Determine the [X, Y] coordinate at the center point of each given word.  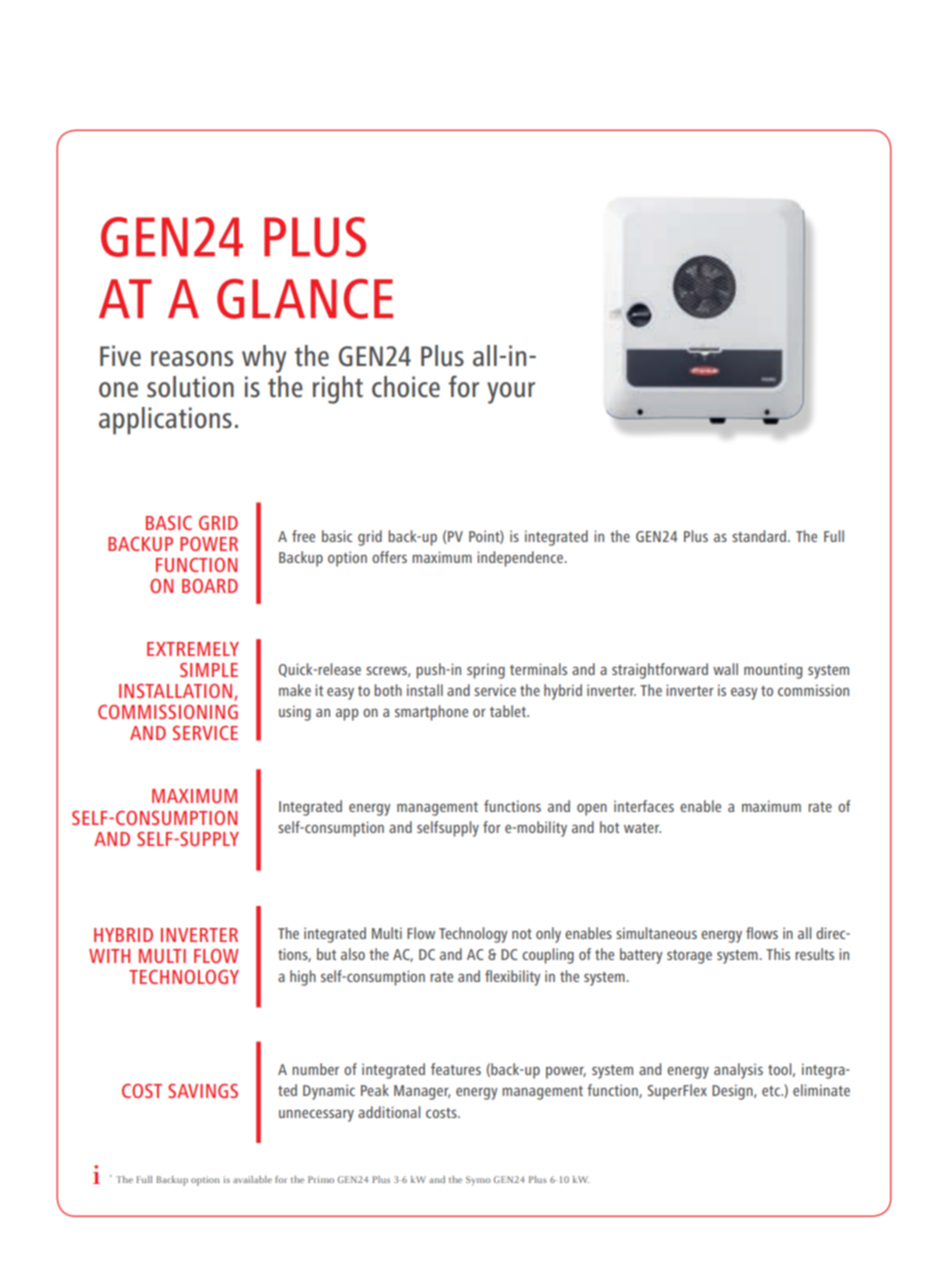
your [511, 393]
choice [406, 387]
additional [389, 1112]
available [252, 1179]
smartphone [431, 713]
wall [725, 669]
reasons [192, 359]
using [295, 713]
